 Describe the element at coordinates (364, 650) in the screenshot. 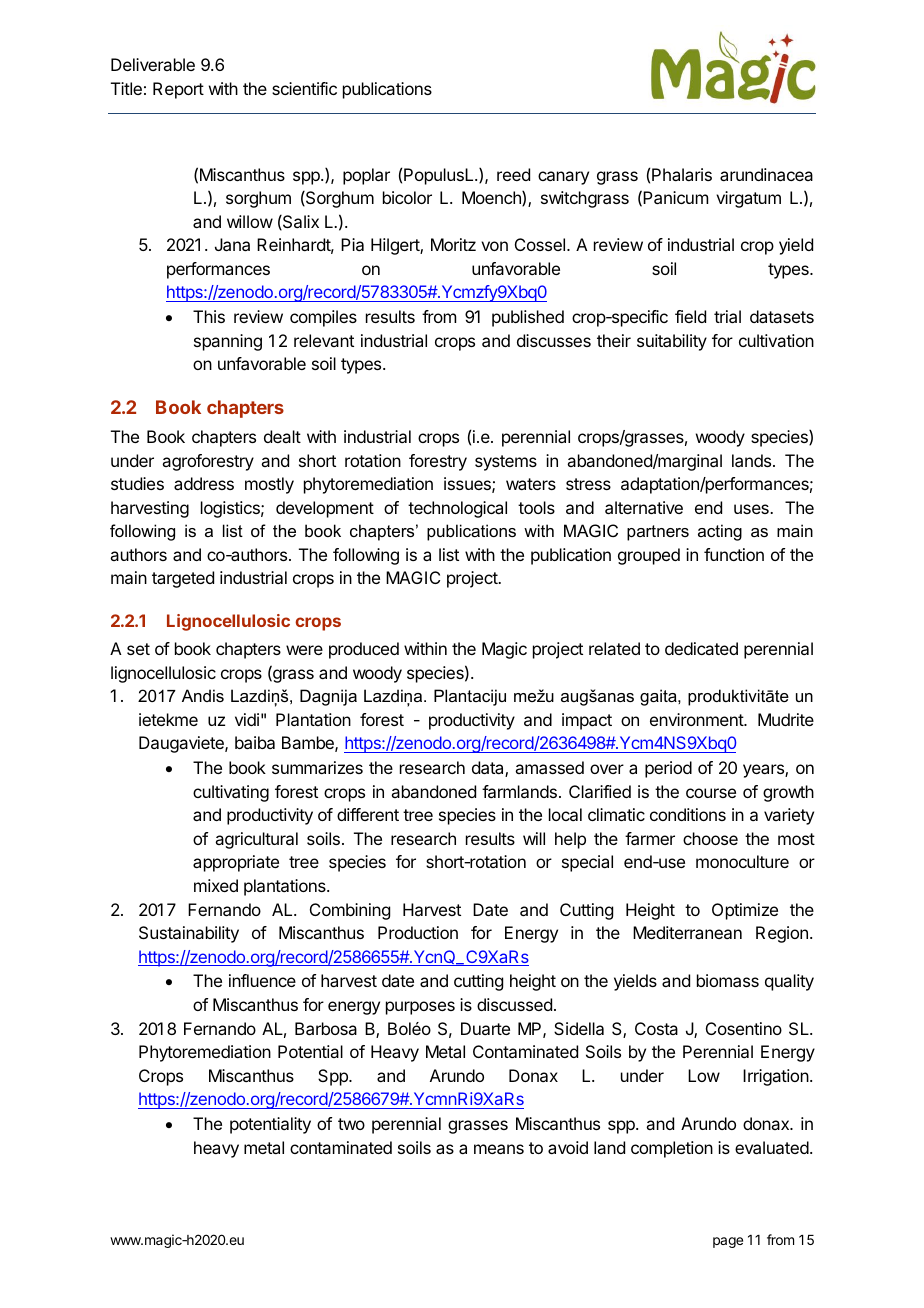

I see `produced` at that location.
